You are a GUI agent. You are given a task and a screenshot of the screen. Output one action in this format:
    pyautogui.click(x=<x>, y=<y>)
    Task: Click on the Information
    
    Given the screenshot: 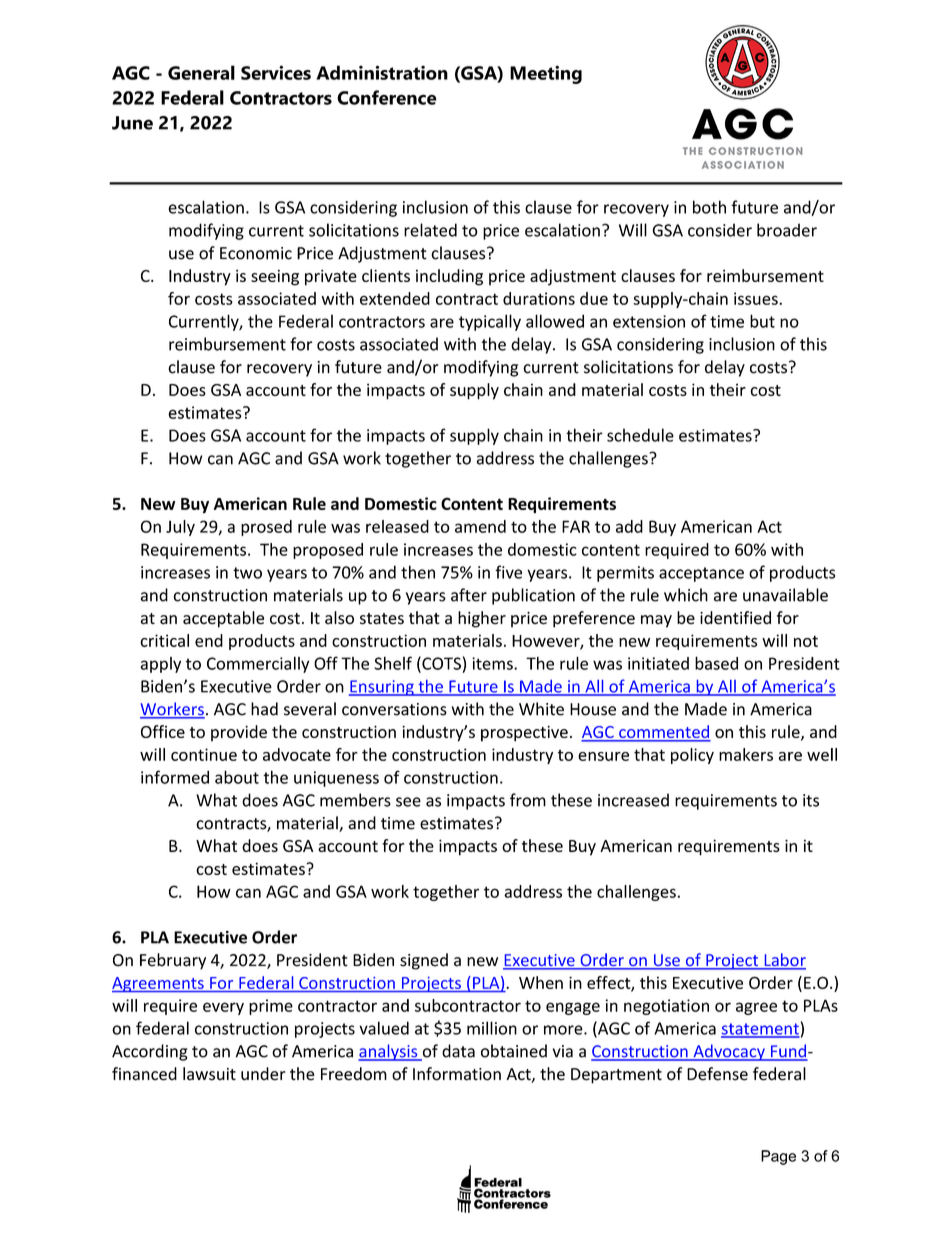 What is the action you would take?
    pyautogui.click(x=457, y=1074)
